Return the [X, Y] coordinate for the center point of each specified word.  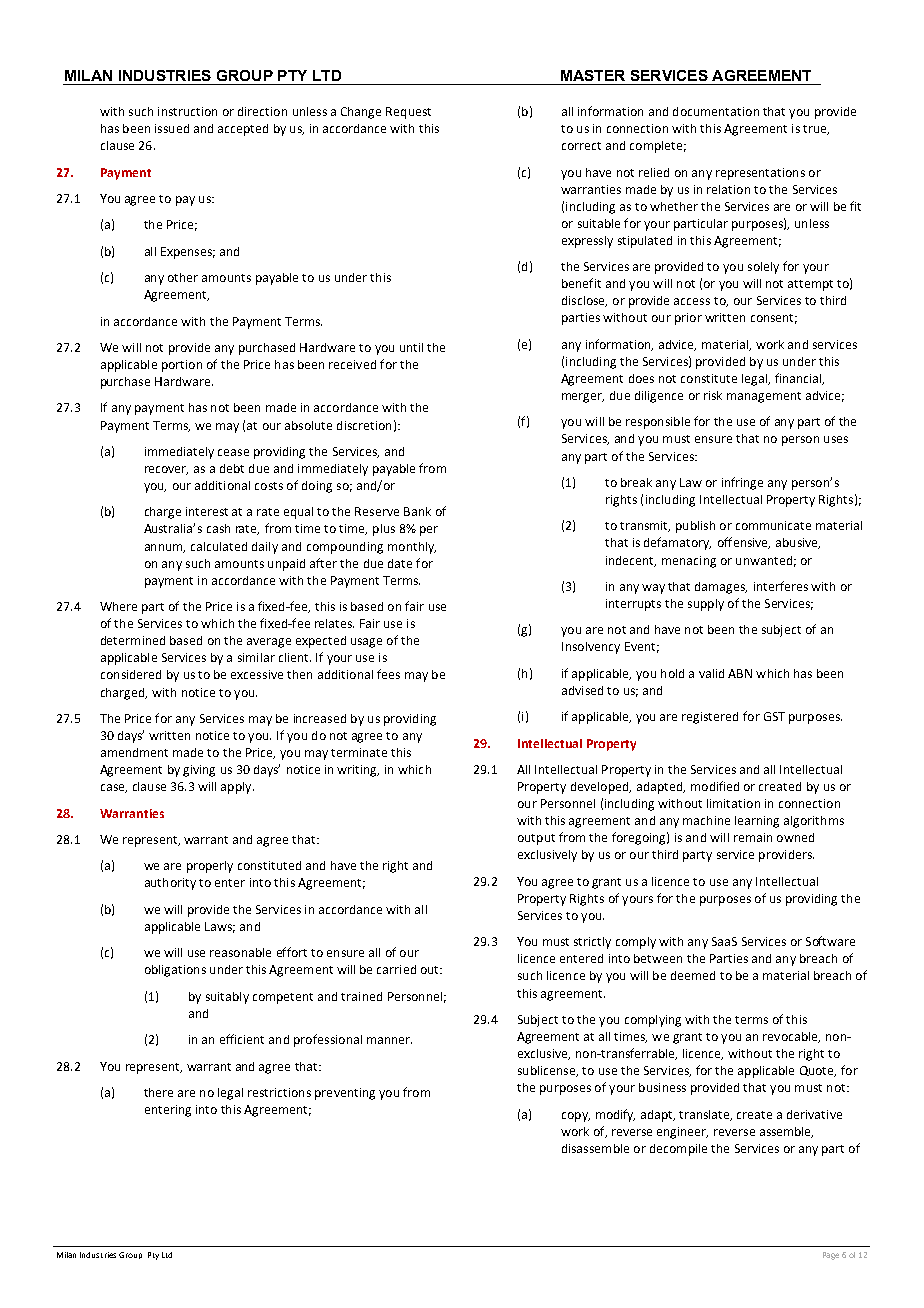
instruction [187, 111]
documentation [716, 111]
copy [576, 1117]
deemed [693, 975]
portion [182, 366]
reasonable [240, 952]
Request [408, 113]
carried [396, 969]
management [764, 397]
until [411, 347]
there [158, 1092]
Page [831, 1256]
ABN [740, 673]
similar [256, 657]
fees [388, 674]
